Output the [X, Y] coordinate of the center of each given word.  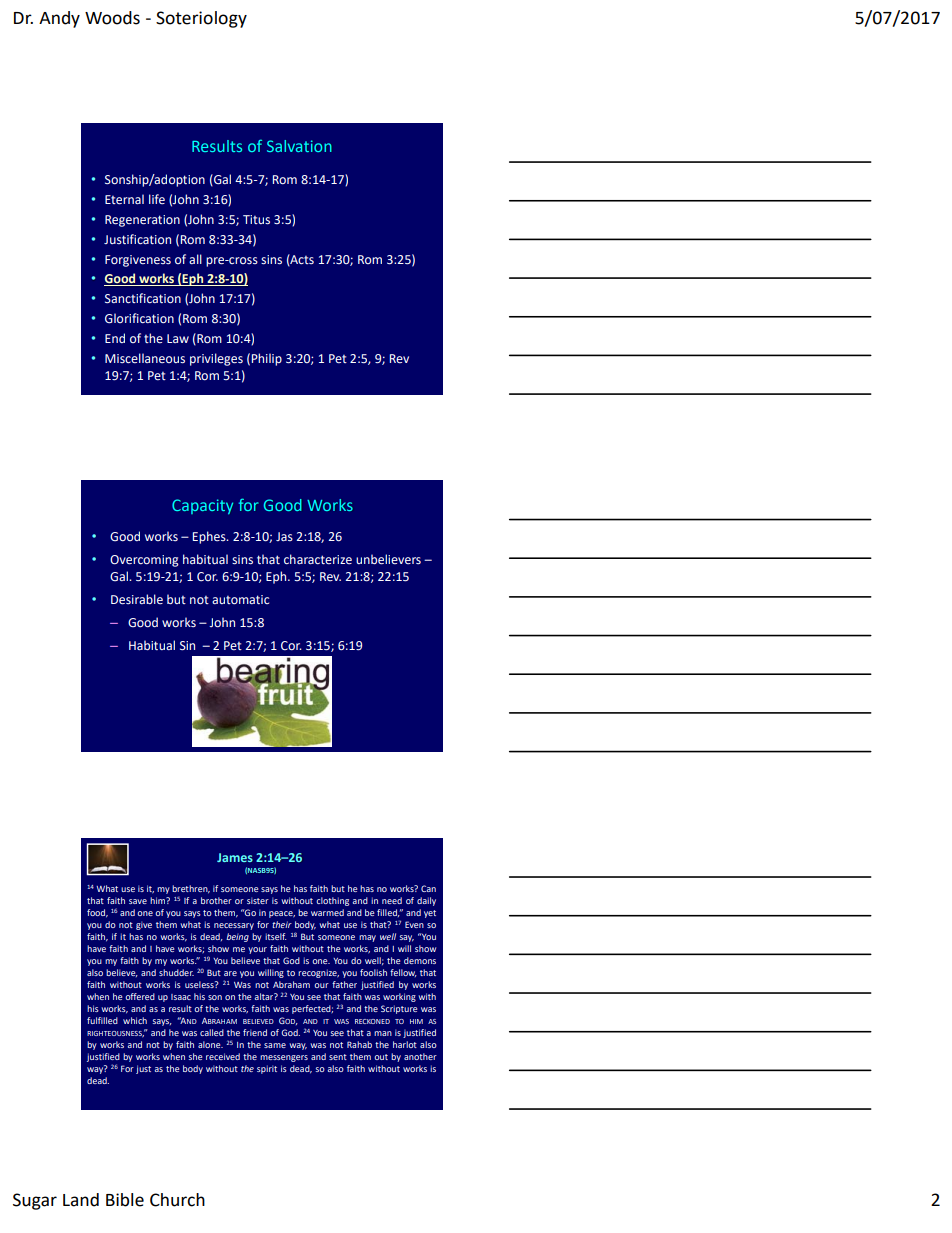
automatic [240, 599]
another [420, 1056]
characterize [318, 559]
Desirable [137, 599]
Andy [59, 19]
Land [81, 1200]
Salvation [299, 146]
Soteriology [201, 19]
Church [177, 1200]
